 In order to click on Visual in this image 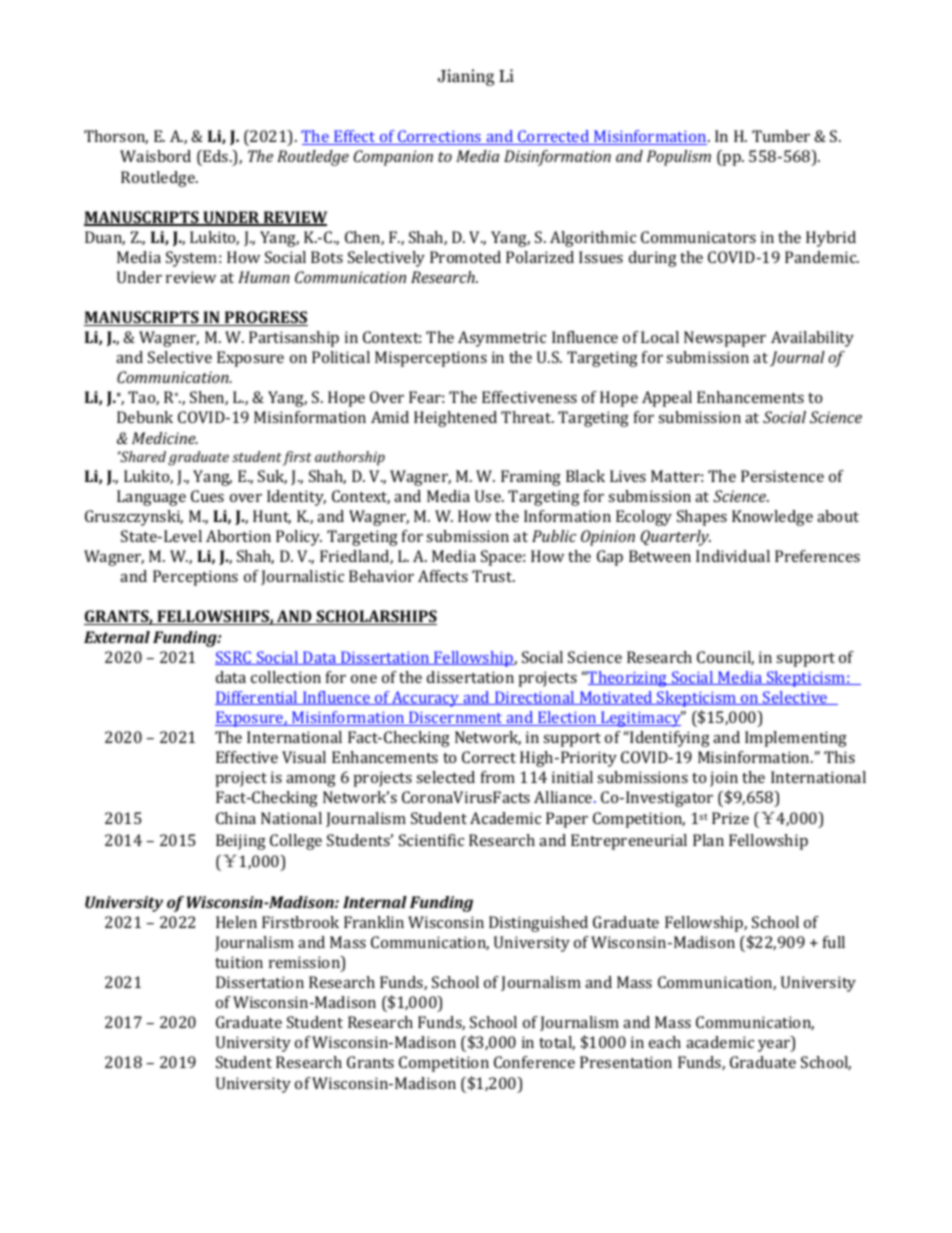, I will do `click(304, 757)`.
